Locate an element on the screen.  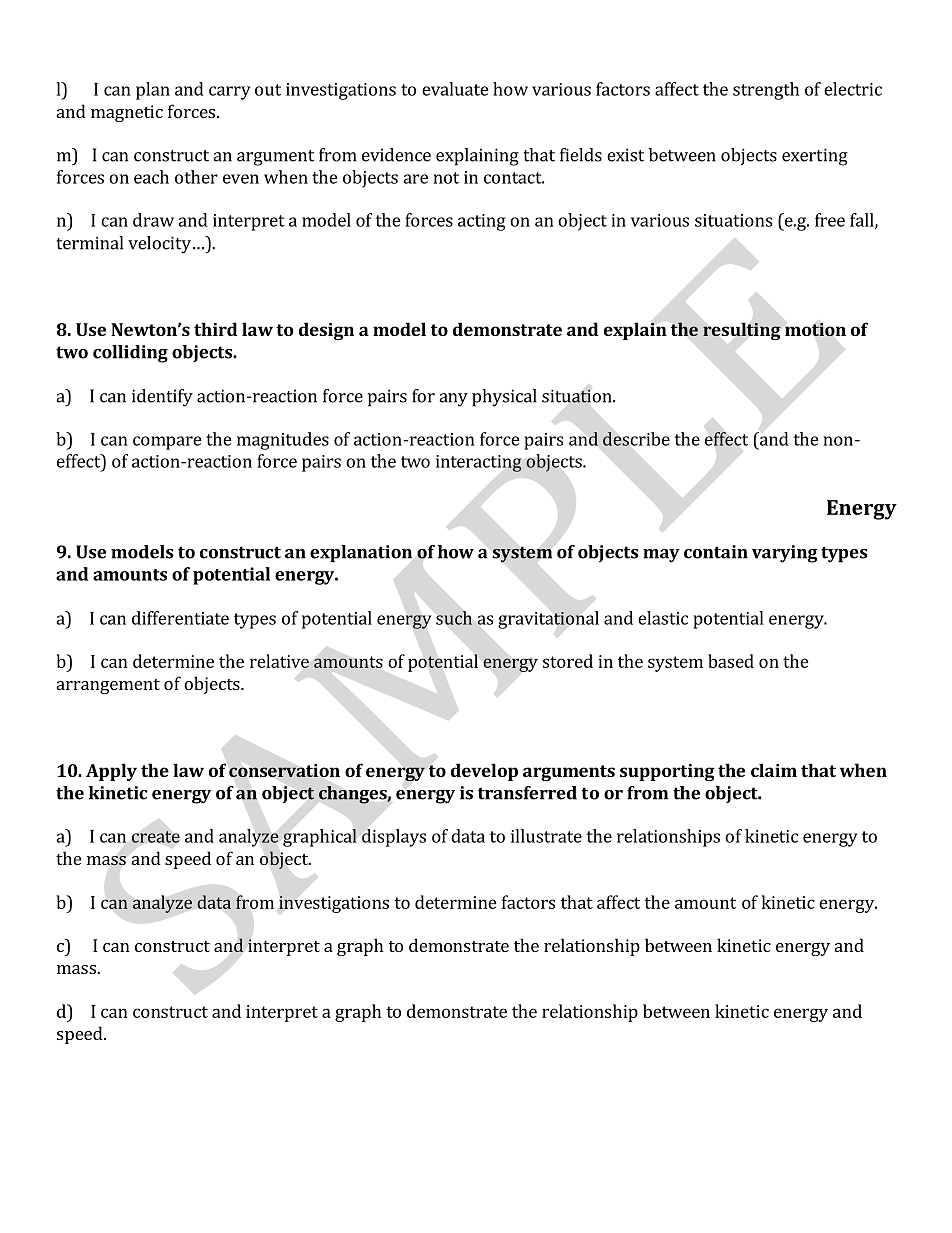
any is located at coordinates (453, 400).
